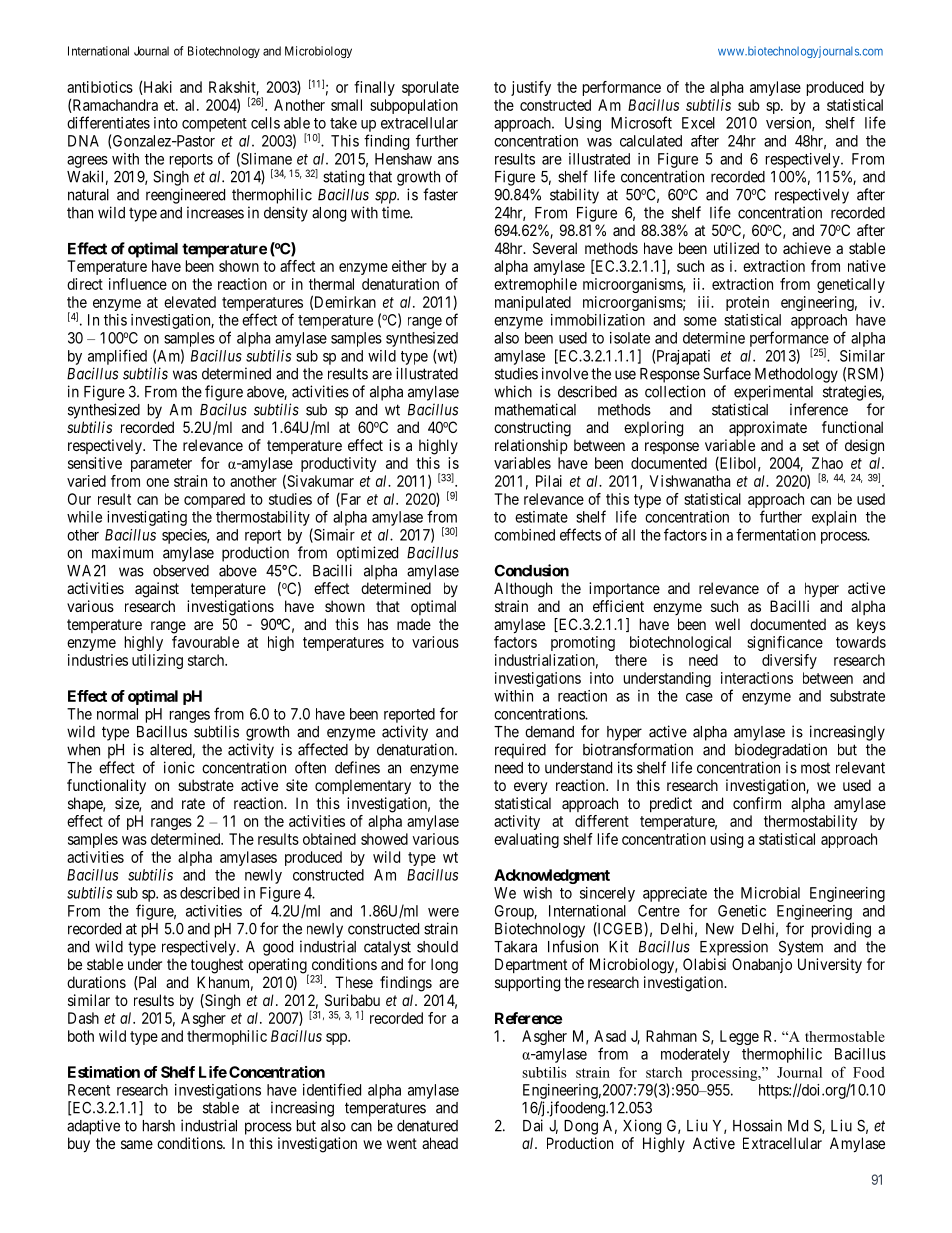  I want to click on Although, so click(523, 590).
